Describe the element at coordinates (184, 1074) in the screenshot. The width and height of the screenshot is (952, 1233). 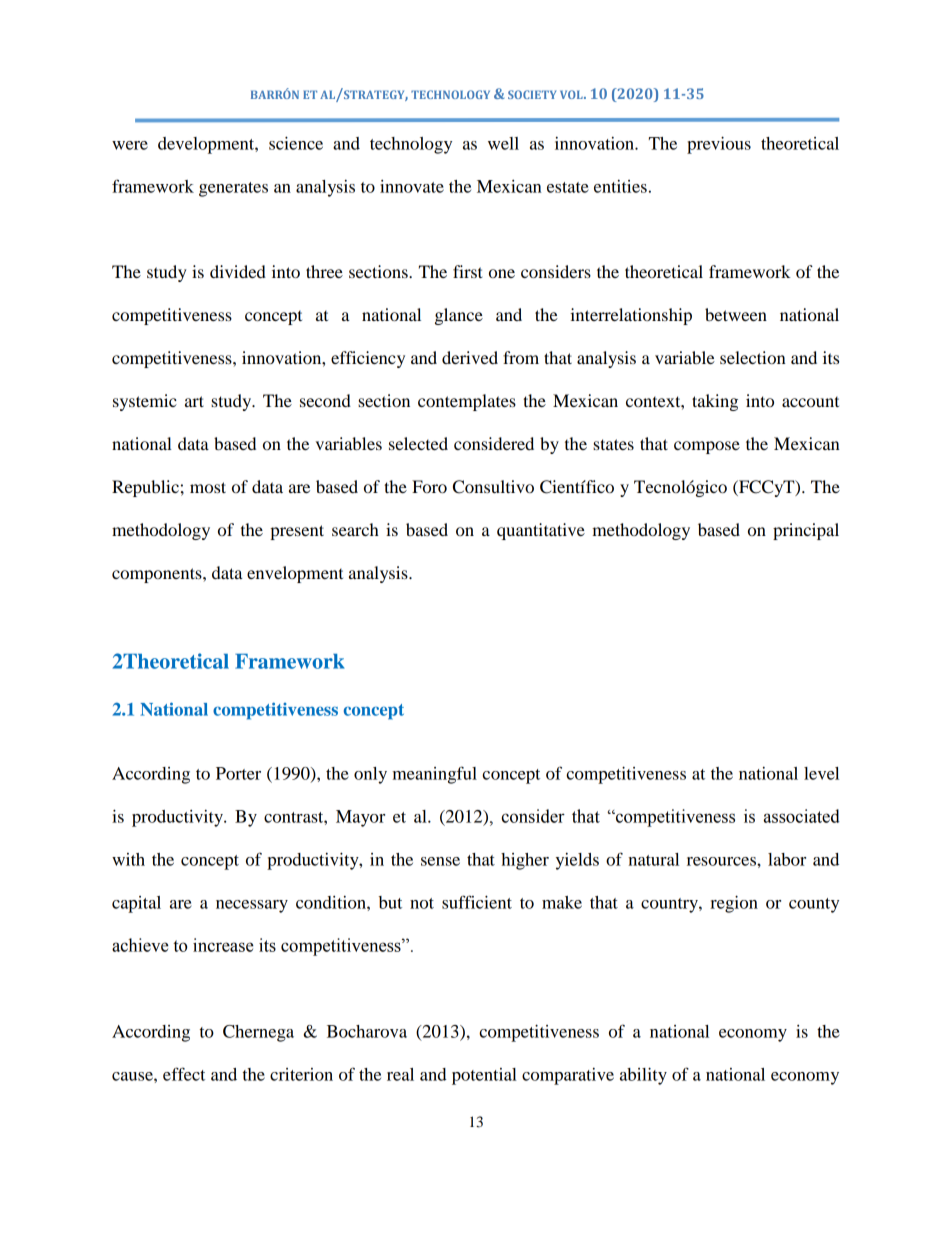
I see `effect` at that location.
